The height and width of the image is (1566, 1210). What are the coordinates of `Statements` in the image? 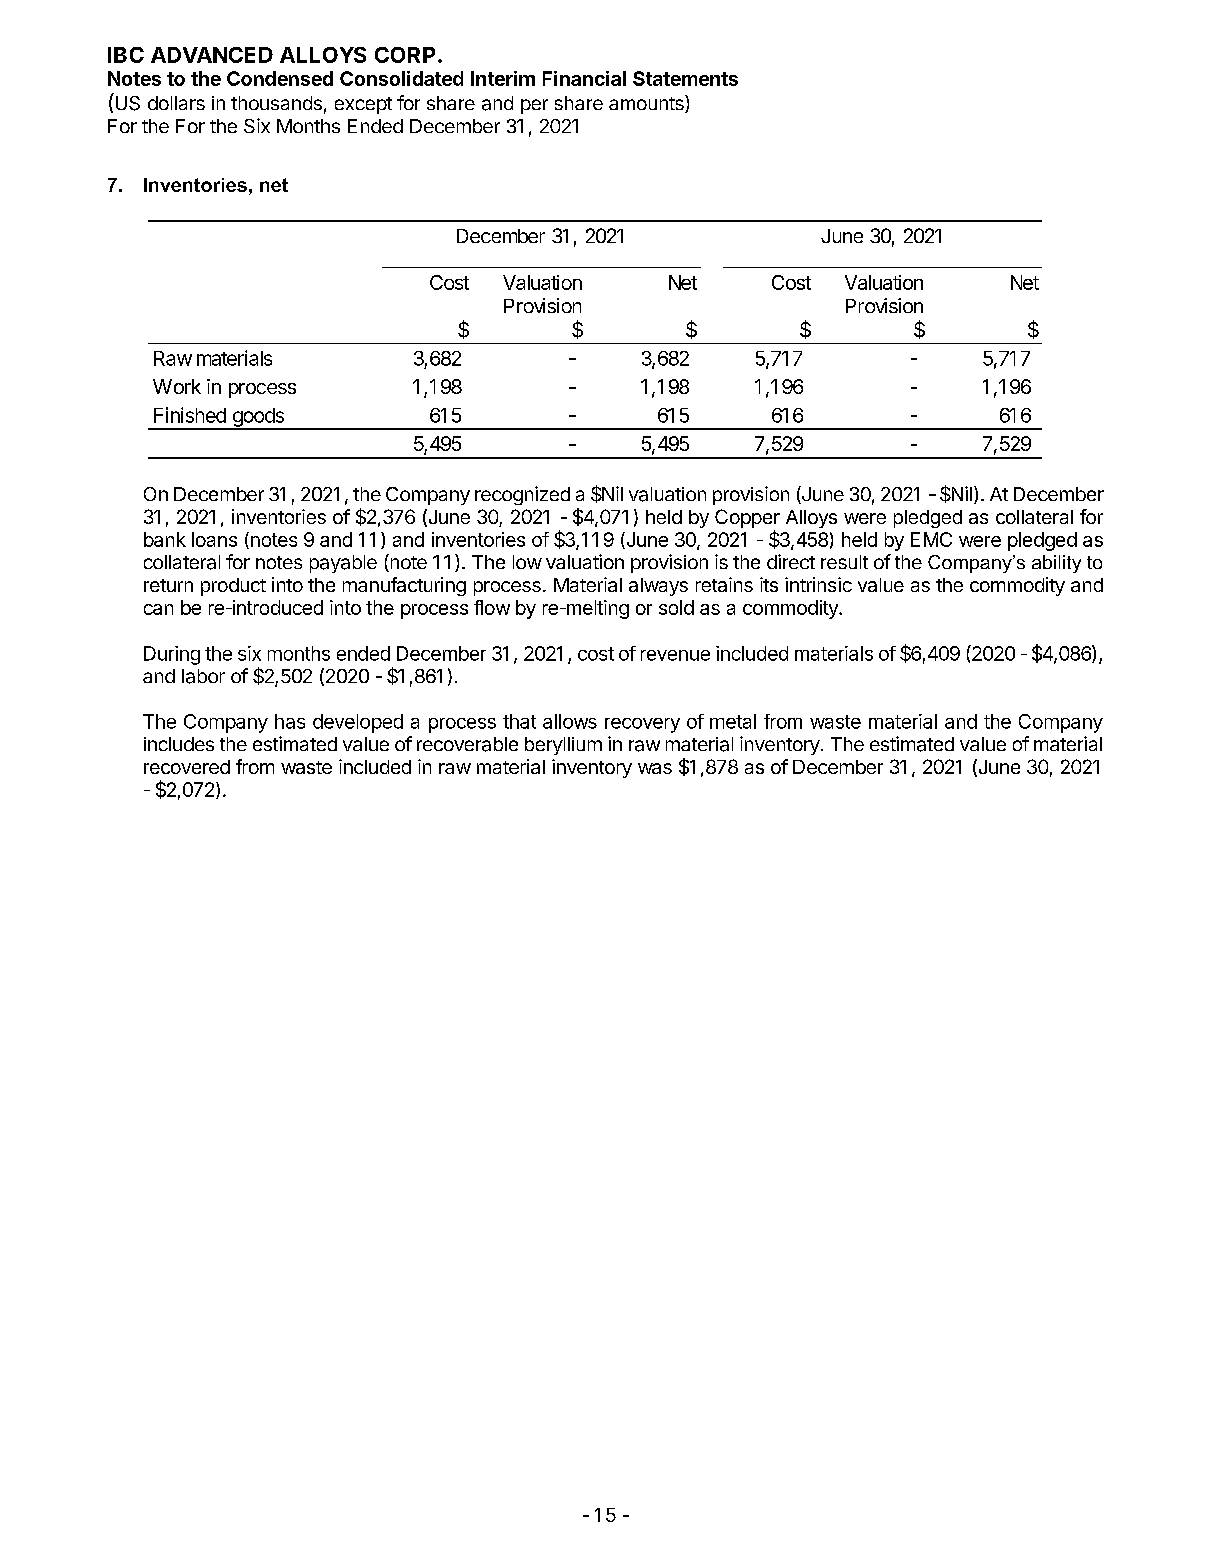 It's located at (685, 78).
